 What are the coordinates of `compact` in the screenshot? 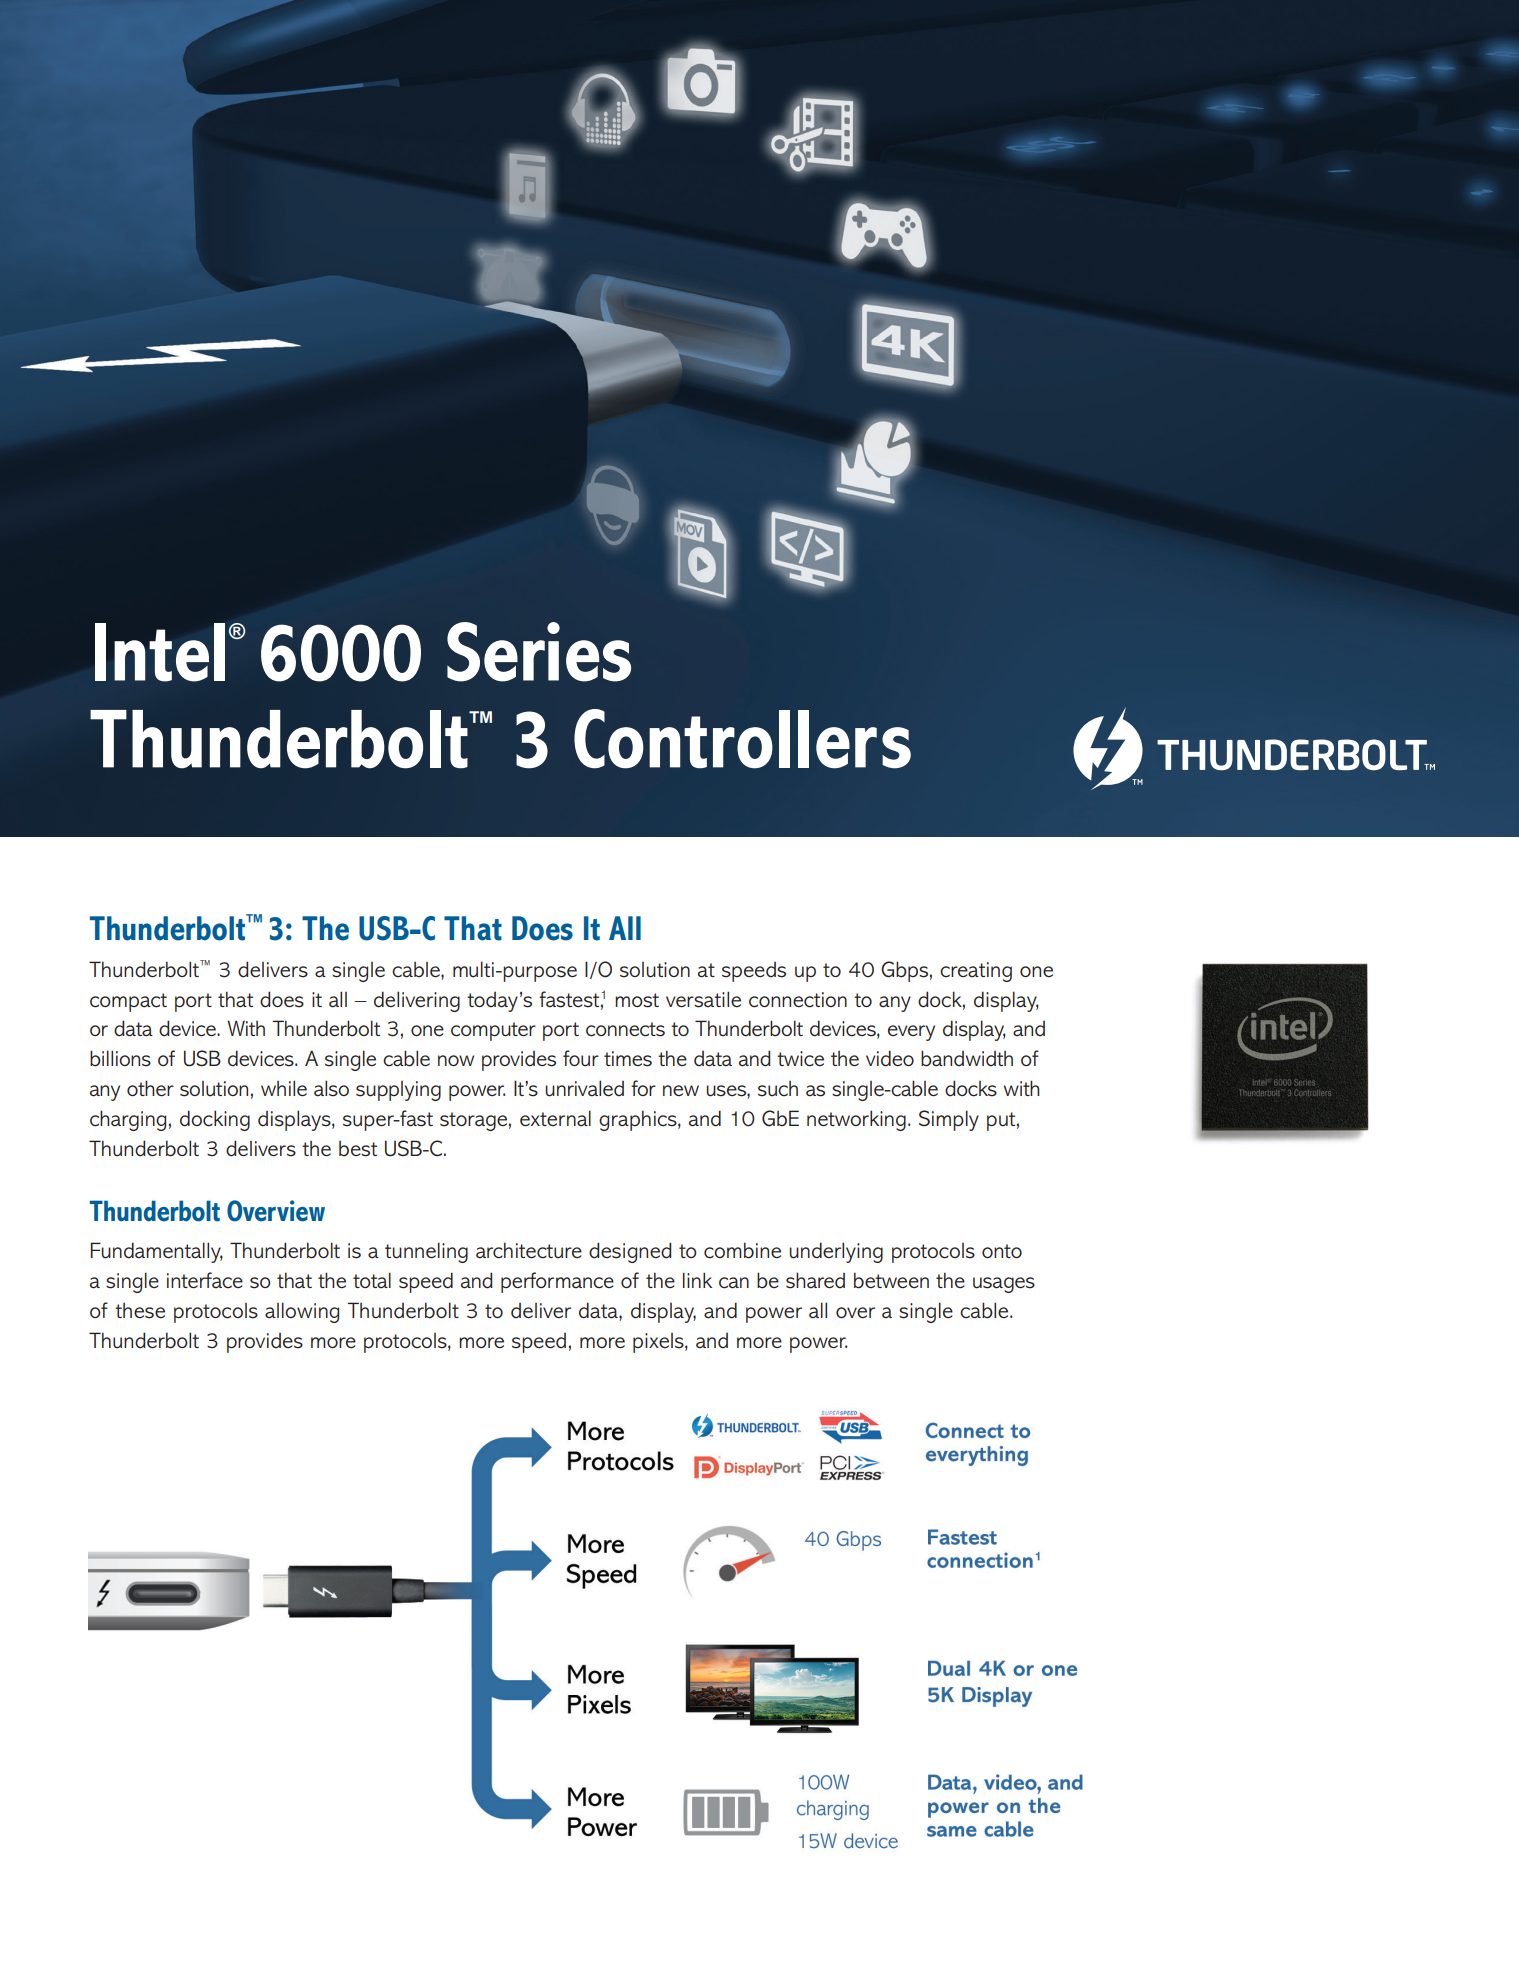 It's located at (128, 1002).
